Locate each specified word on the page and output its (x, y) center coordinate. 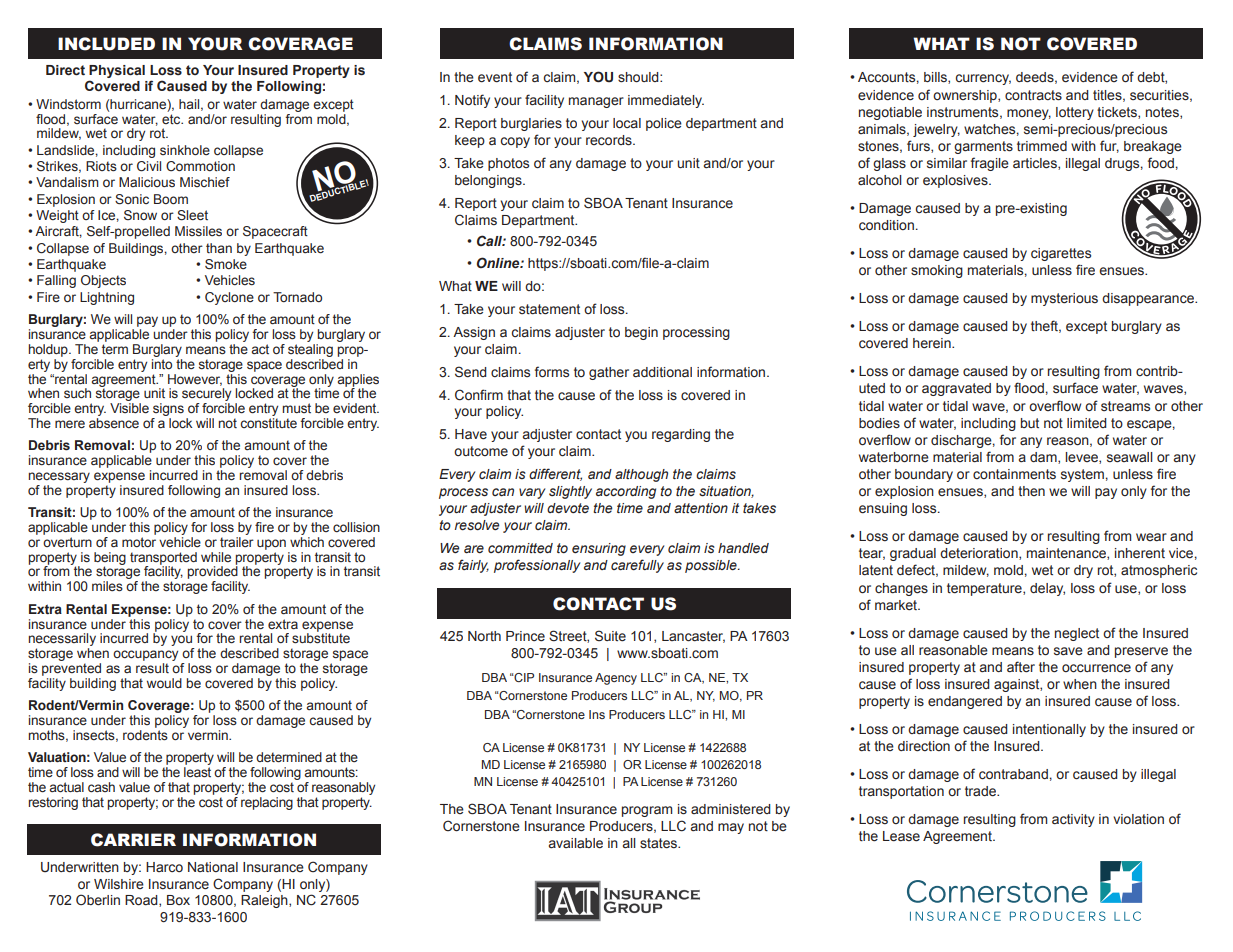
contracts (1033, 95)
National (213, 867)
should (639, 77)
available (576, 843)
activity (1073, 820)
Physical (117, 73)
